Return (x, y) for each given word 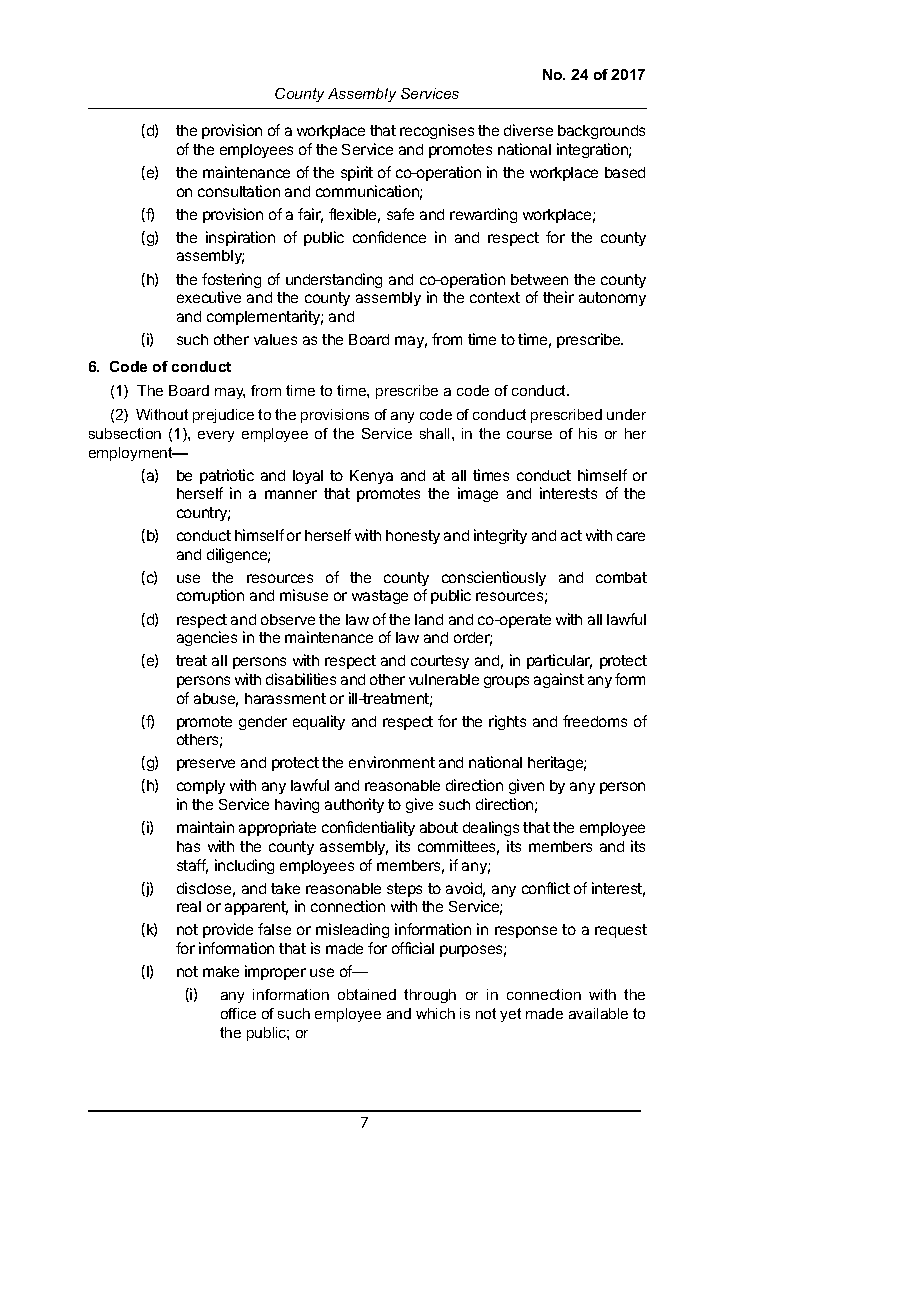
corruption (210, 596)
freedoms (595, 721)
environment (392, 762)
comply (201, 787)
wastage (380, 597)
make (221, 971)
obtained (367, 994)
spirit (357, 173)
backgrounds (601, 132)
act (571, 535)
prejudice (223, 416)
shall (434, 433)
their (558, 297)
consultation (239, 191)
